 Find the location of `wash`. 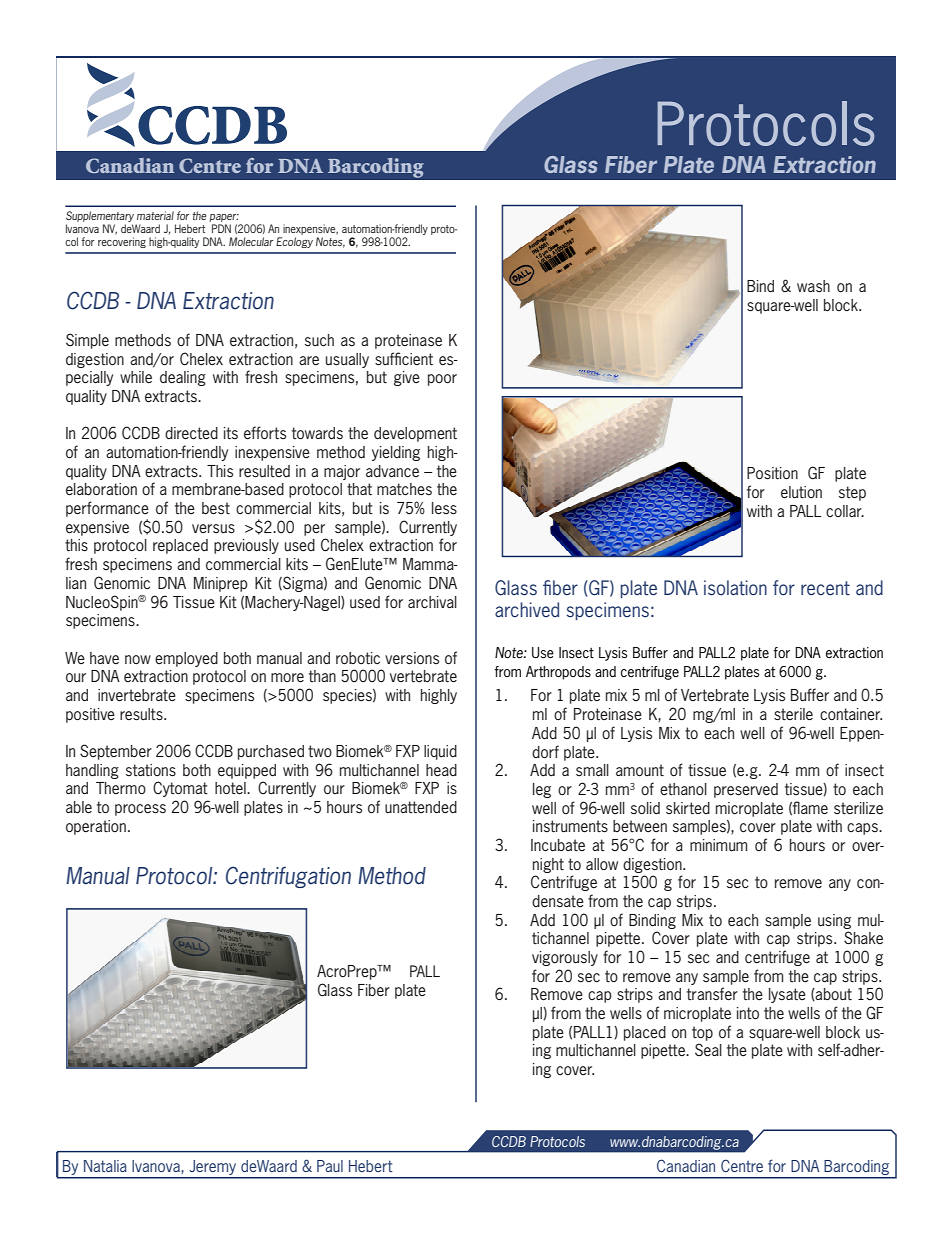

wash is located at coordinates (813, 286).
